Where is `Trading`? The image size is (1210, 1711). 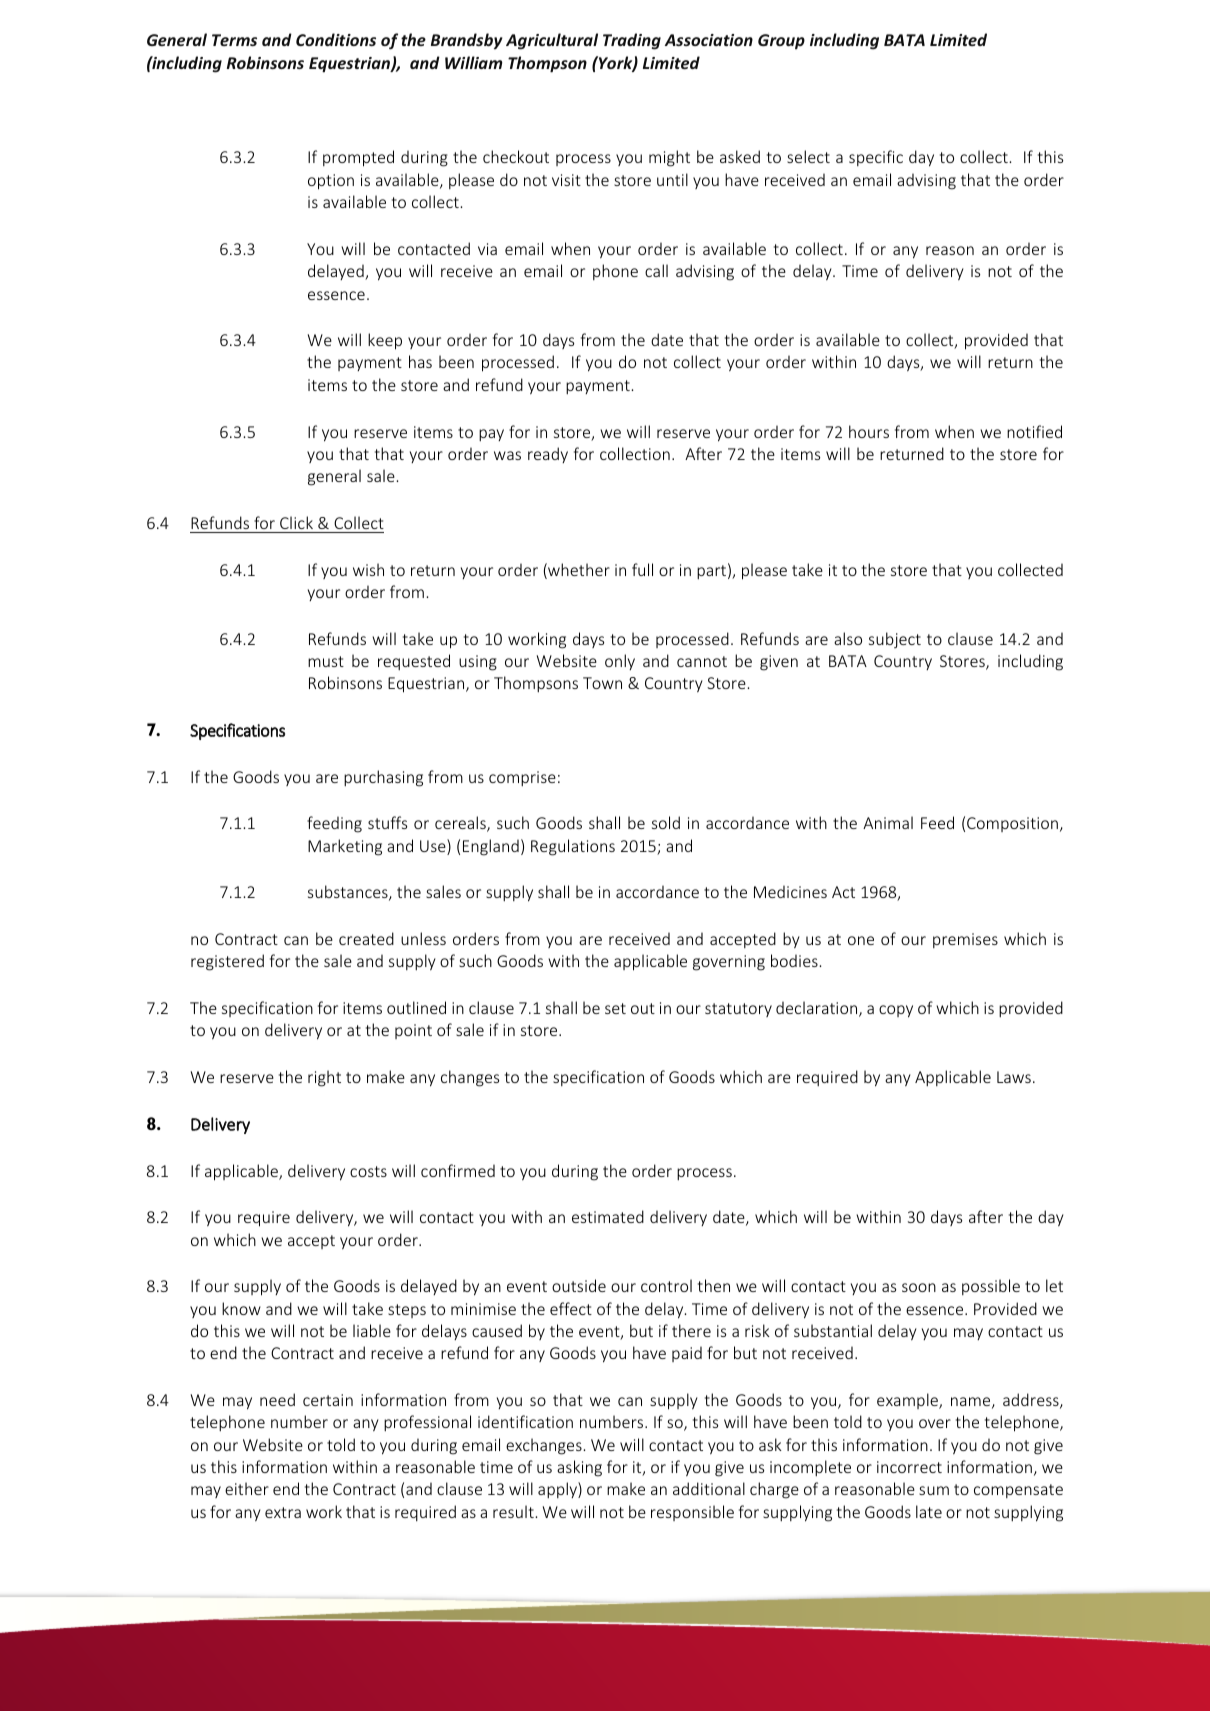 Trading is located at coordinates (632, 41).
